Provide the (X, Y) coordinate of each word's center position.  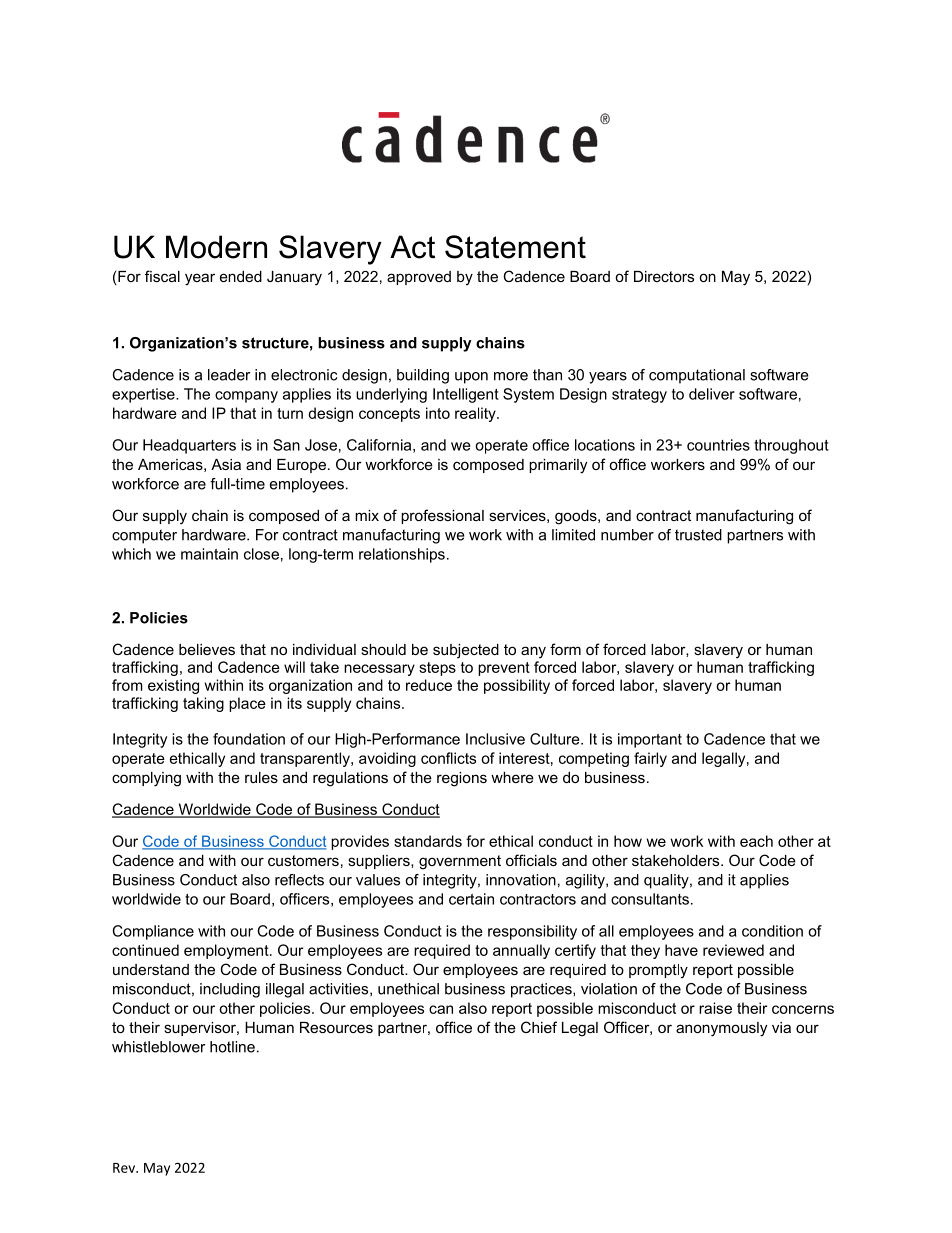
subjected (466, 651)
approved (419, 278)
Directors (664, 276)
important (650, 740)
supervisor (201, 1029)
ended (241, 276)
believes (207, 649)
